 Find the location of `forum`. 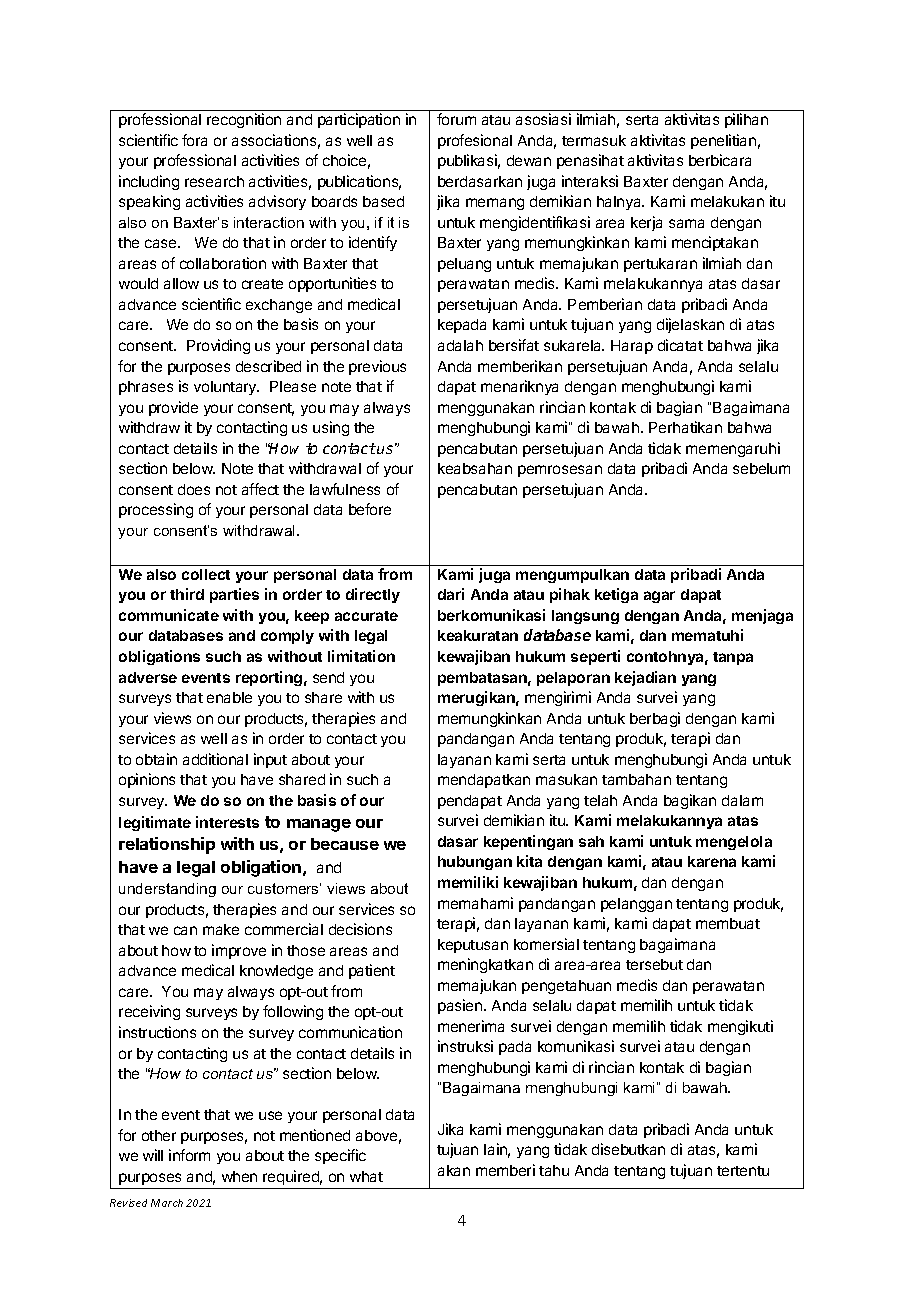

forum is located at coordinates (456, 119).
